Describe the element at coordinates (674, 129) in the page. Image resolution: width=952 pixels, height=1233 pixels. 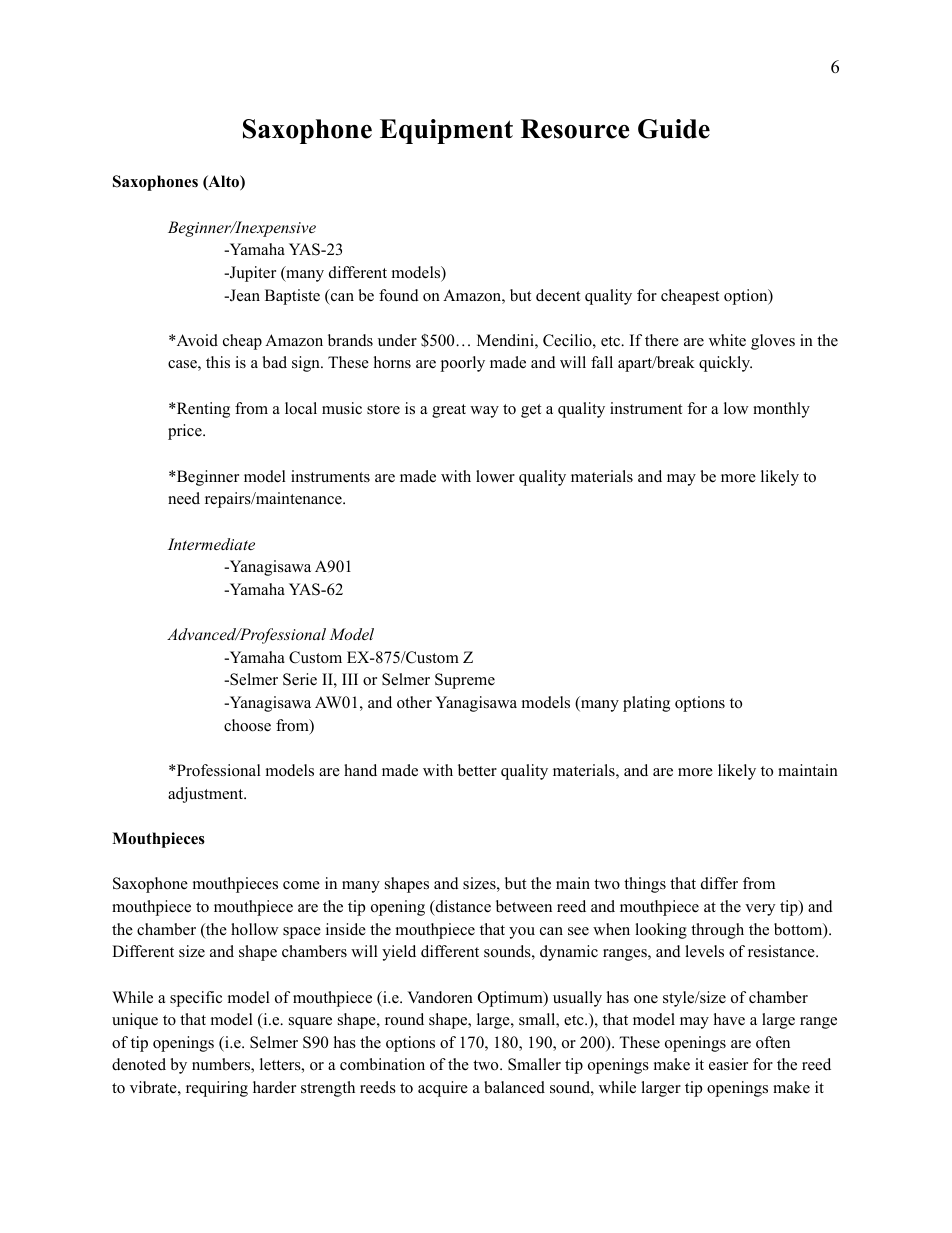
I see `Guide` at that location.
